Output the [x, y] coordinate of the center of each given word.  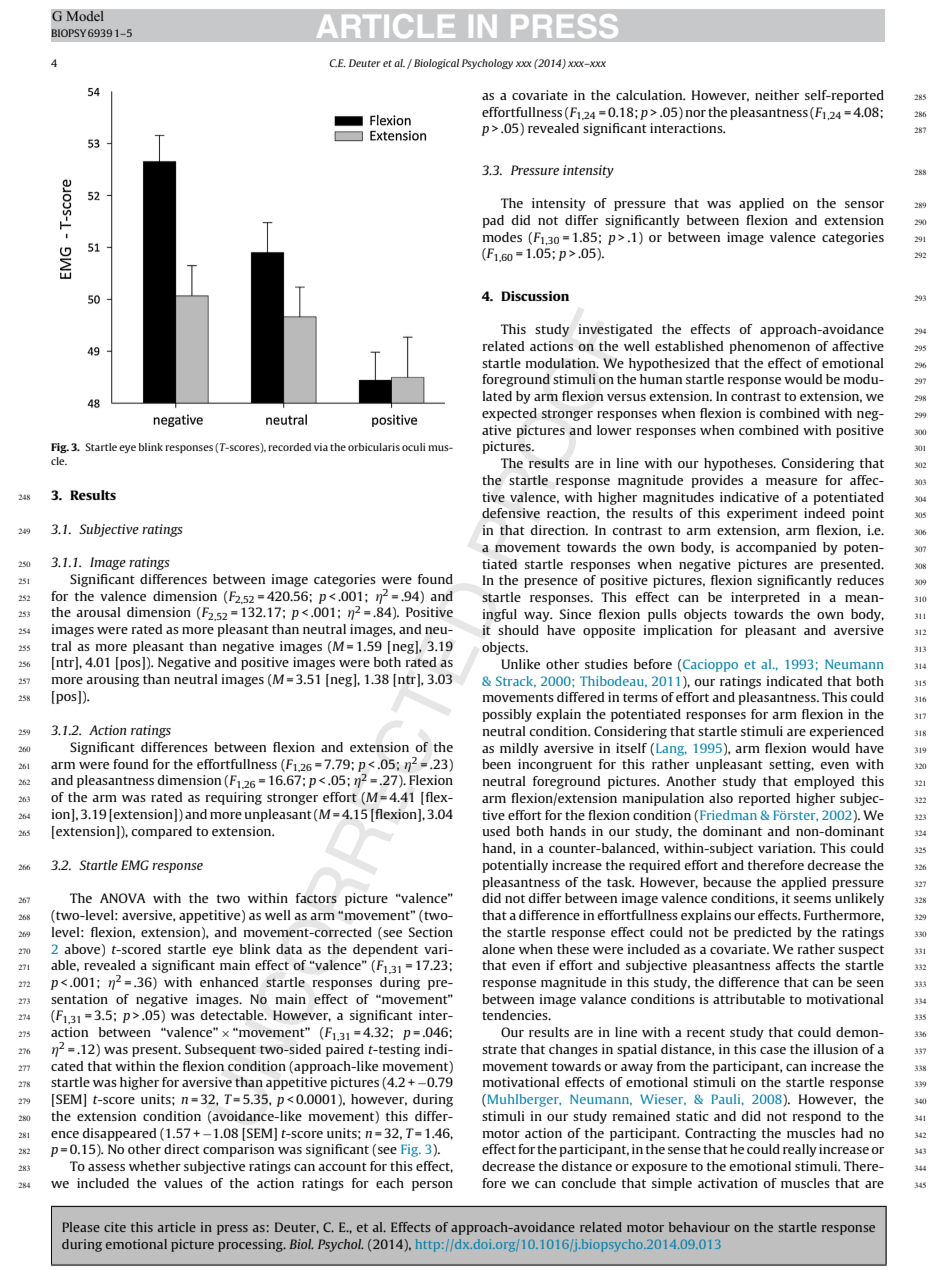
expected [509, 414]
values [183, 1183]
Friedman [728, 815]
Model [85, 16]
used [496, 831]
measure [791, 481]
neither [777, 95]
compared [162, 832]
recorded [289, 447]
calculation [650, 95]
